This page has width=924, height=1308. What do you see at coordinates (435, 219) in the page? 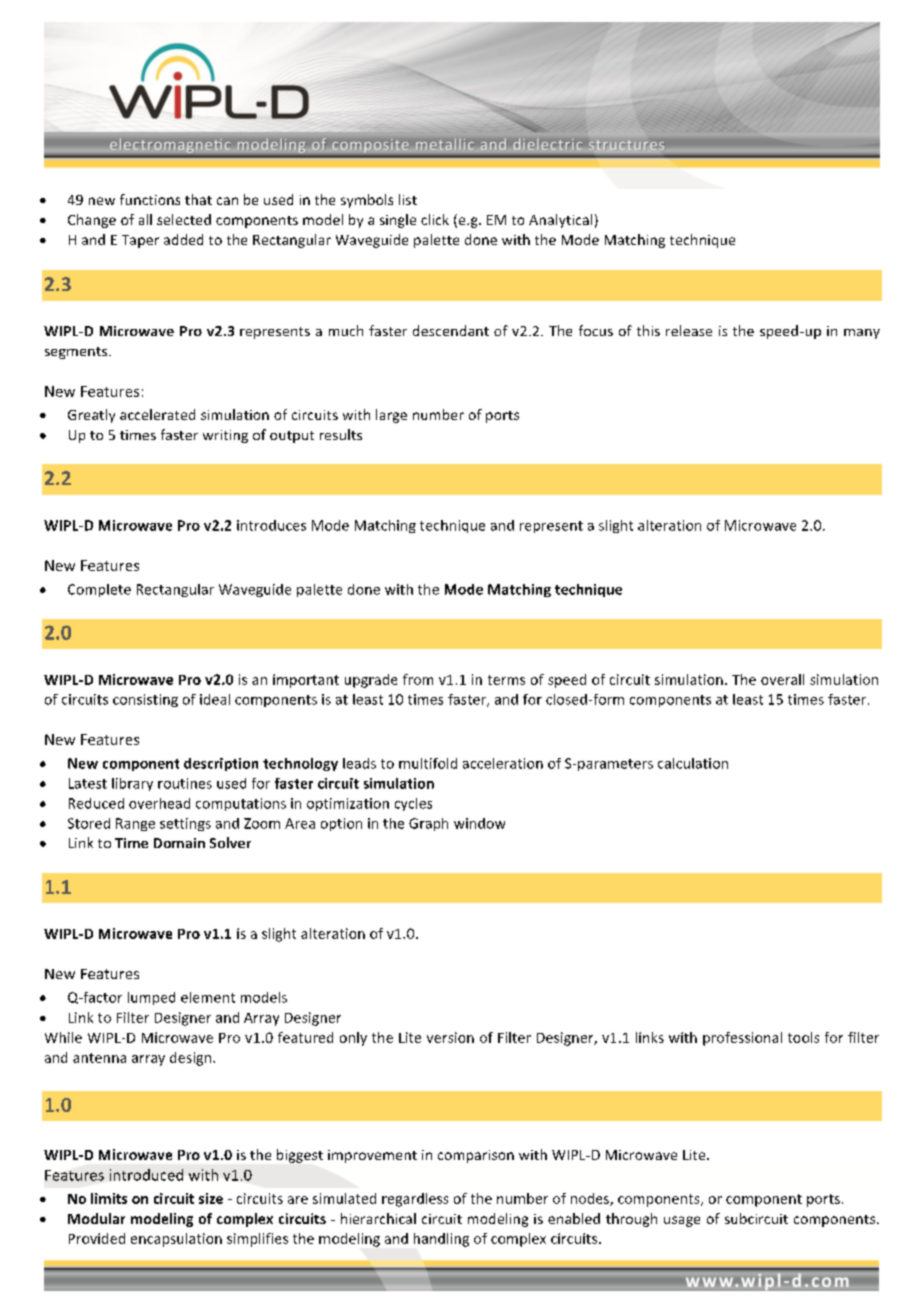
I see `click` at bounding box center [435, 219].
